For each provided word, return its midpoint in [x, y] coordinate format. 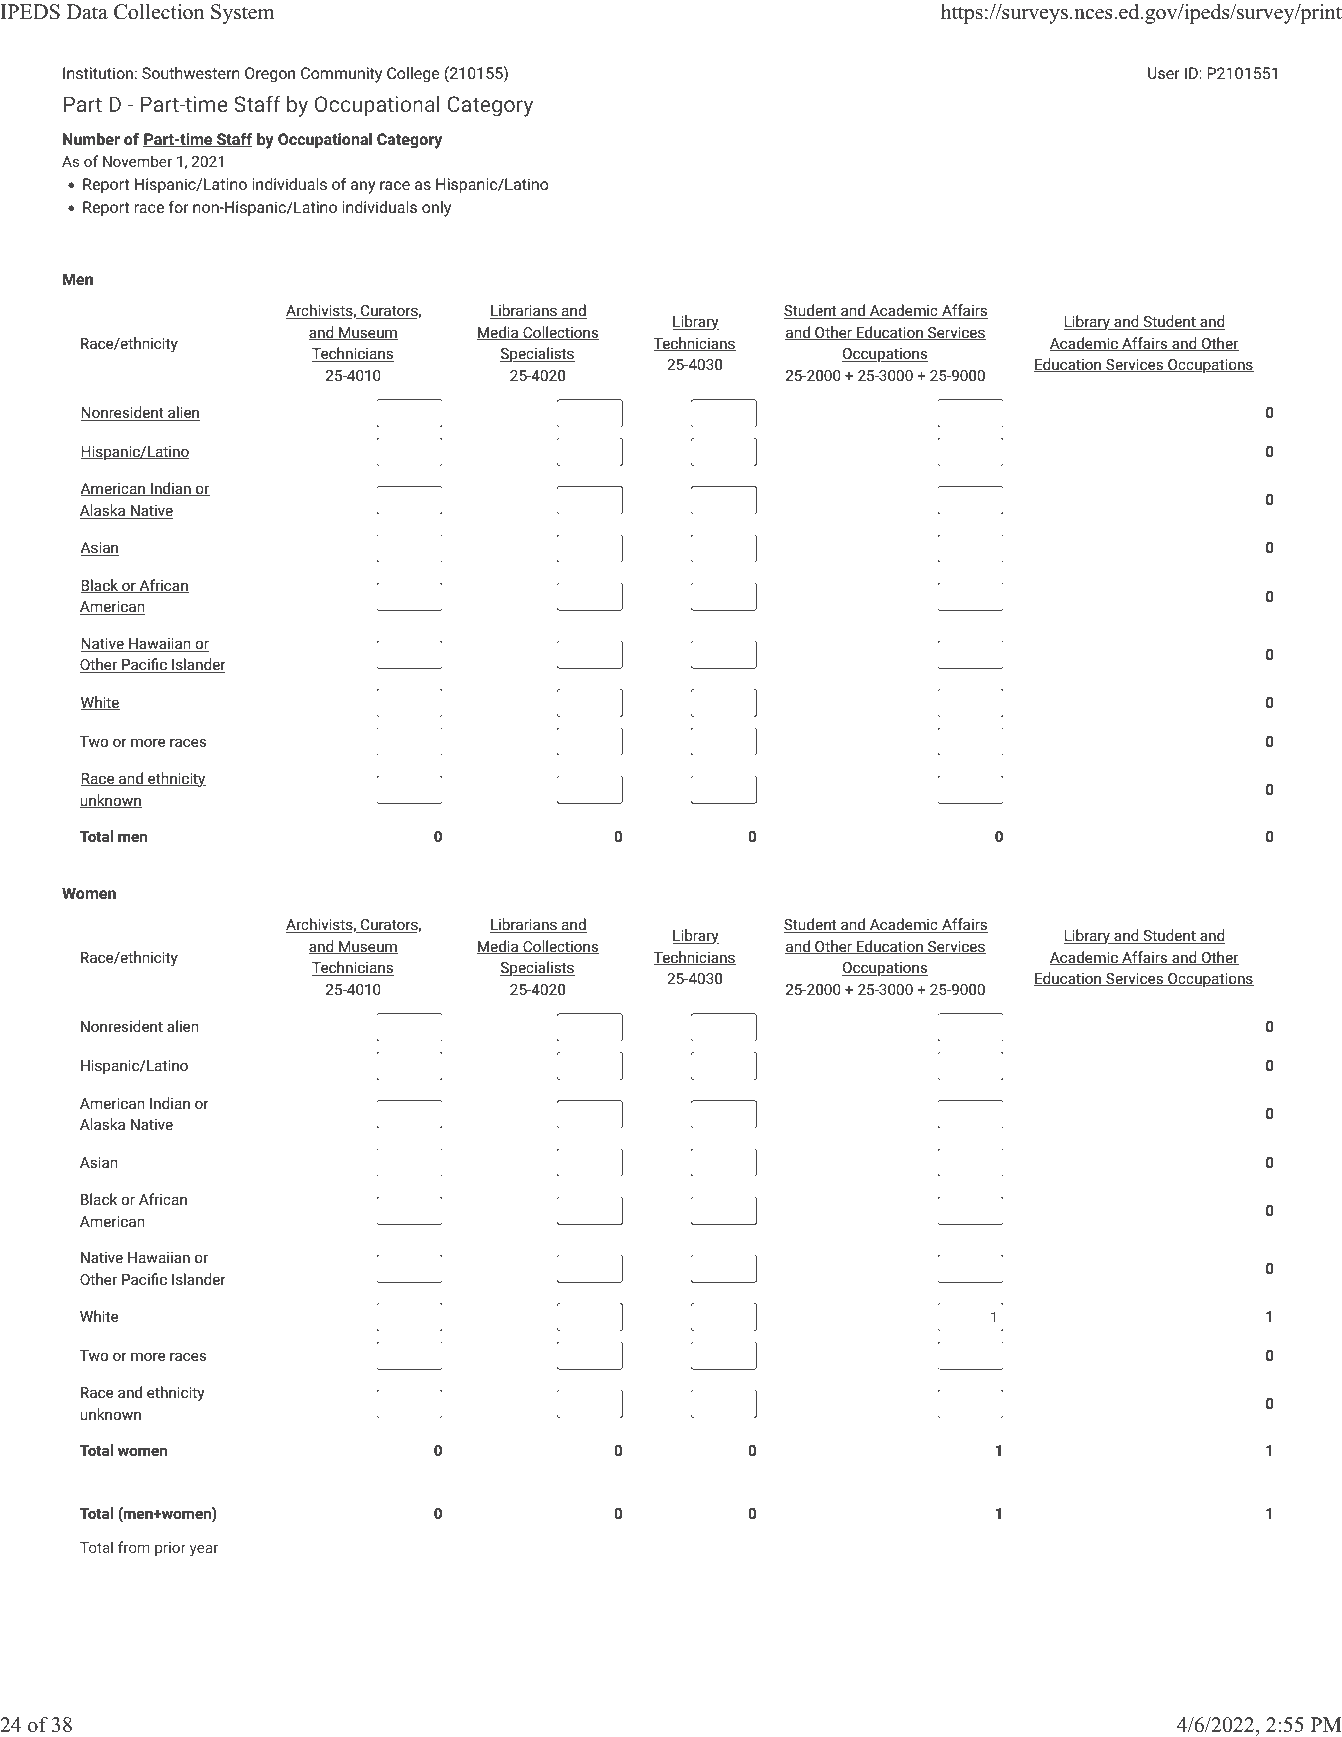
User [1164, 73]
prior [170, 1549]
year [204, 1550]
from [134, 1547]
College [413, 75]
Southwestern [191, 73]
